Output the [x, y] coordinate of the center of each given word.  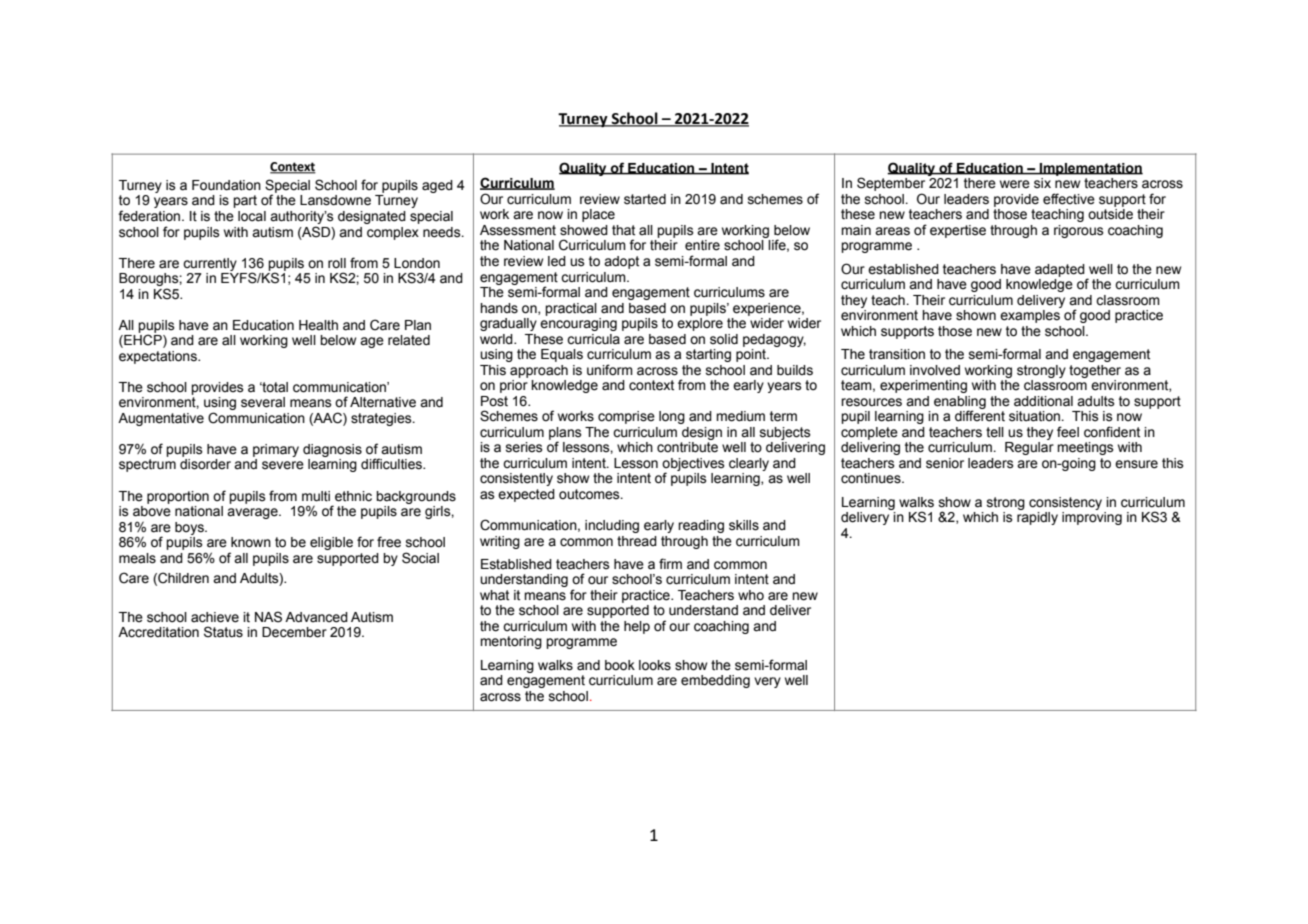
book [620, 665]
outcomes [590, 494]
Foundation [226, 185]
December [294, 632]
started [645, 199]
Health [318, 325]
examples [1030, 316]
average [253, 513]
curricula [593, 339]
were [1015, 184]
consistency [1065, 503]
